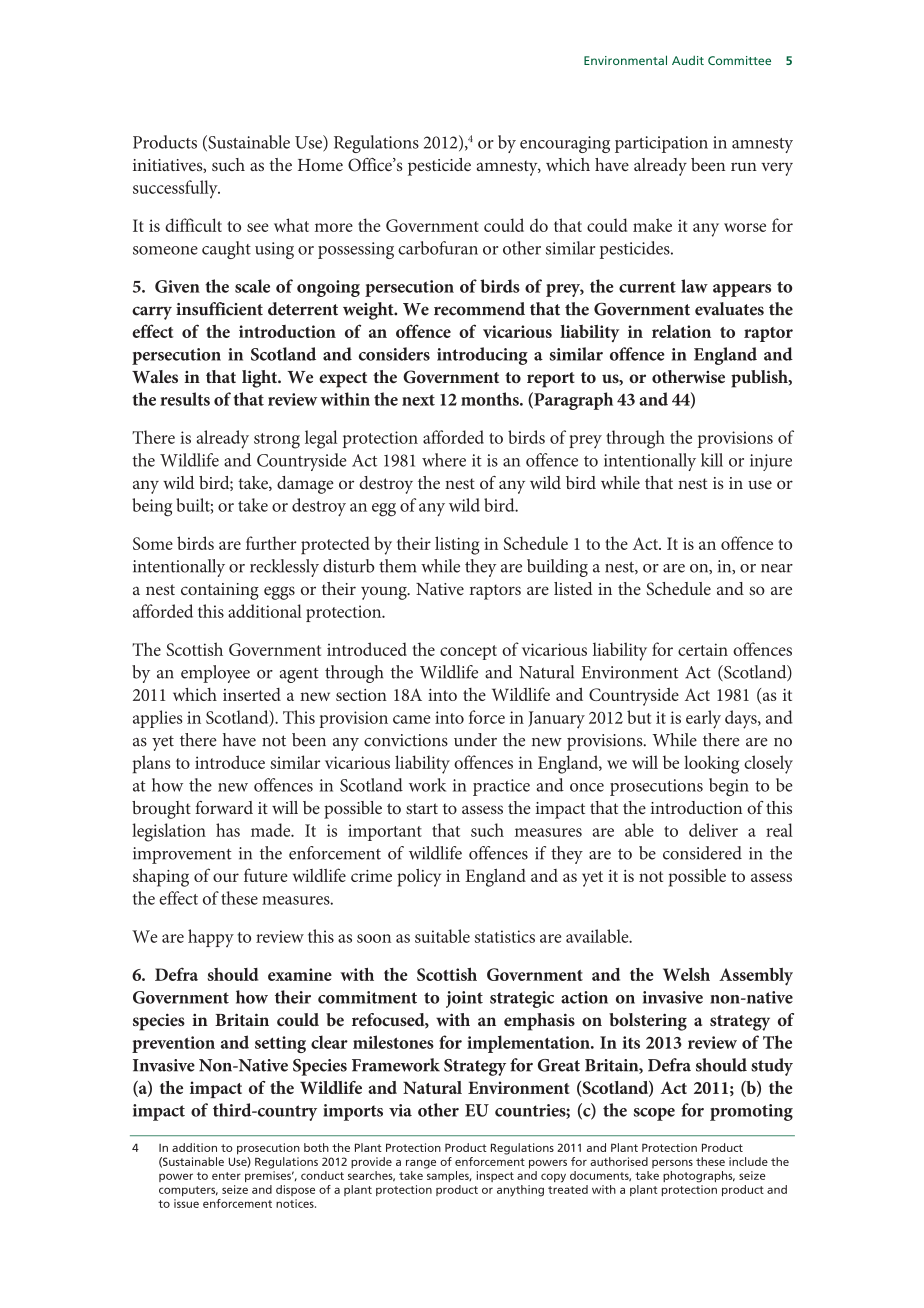 Image resolution: width=924 pixels, height=1308 pixels. Describe the element at coordinates (385, 593) in the screenshot. I see `young` at that location.
